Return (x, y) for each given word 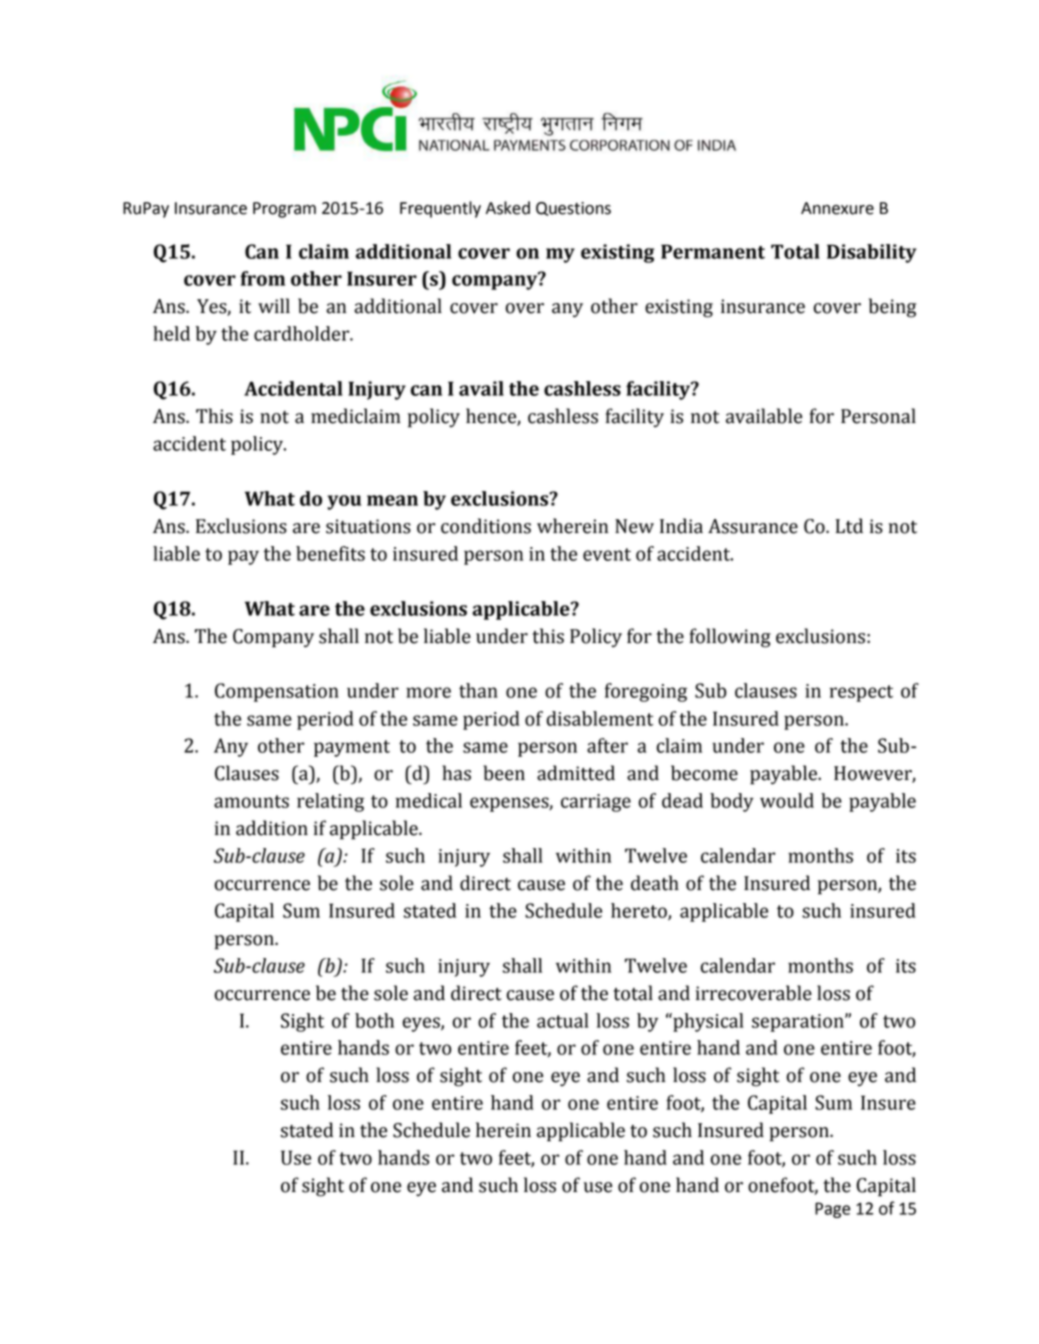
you (344, 502)
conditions (486, 526)
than (478, 690)
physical (707, 1022)
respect (861, 693)
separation (799, 1023)
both (374, 1020)
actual (563, 1020)
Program (284, 210)
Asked (508, 208)
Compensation (277, 692)
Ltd (849, 526)
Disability (871, 253)
